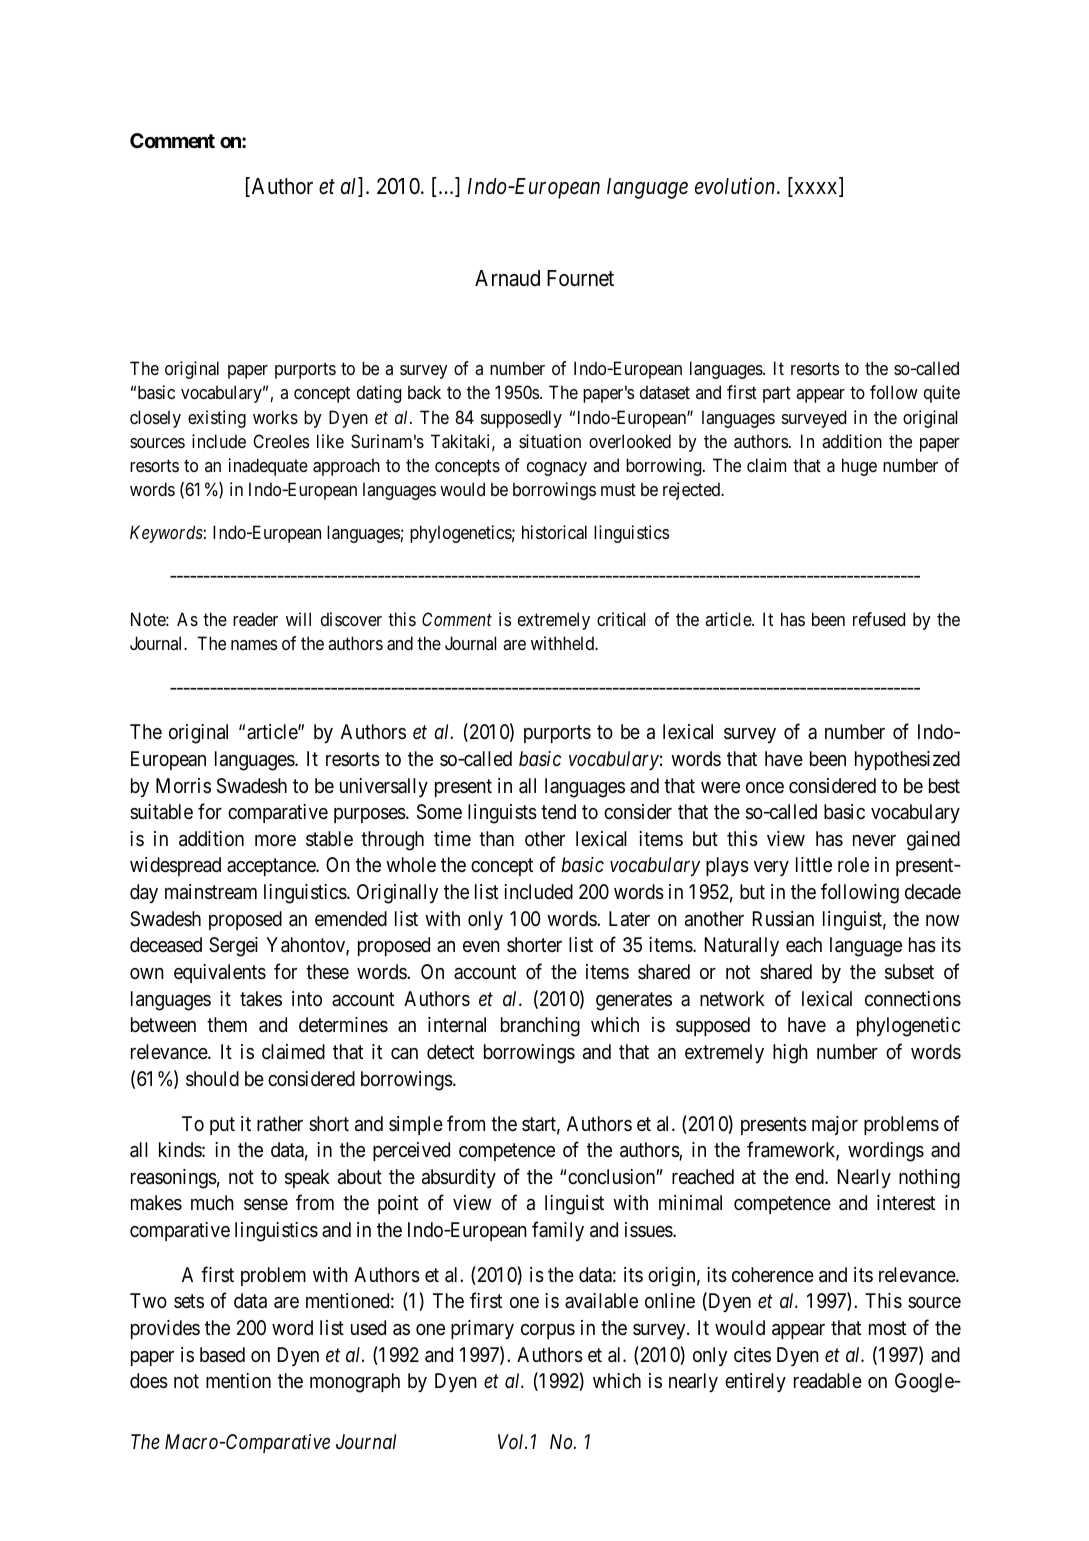 The image size is (1089, 1541). Describe the element at coordinates (275, 417) in the document. I see `works` at that location.
